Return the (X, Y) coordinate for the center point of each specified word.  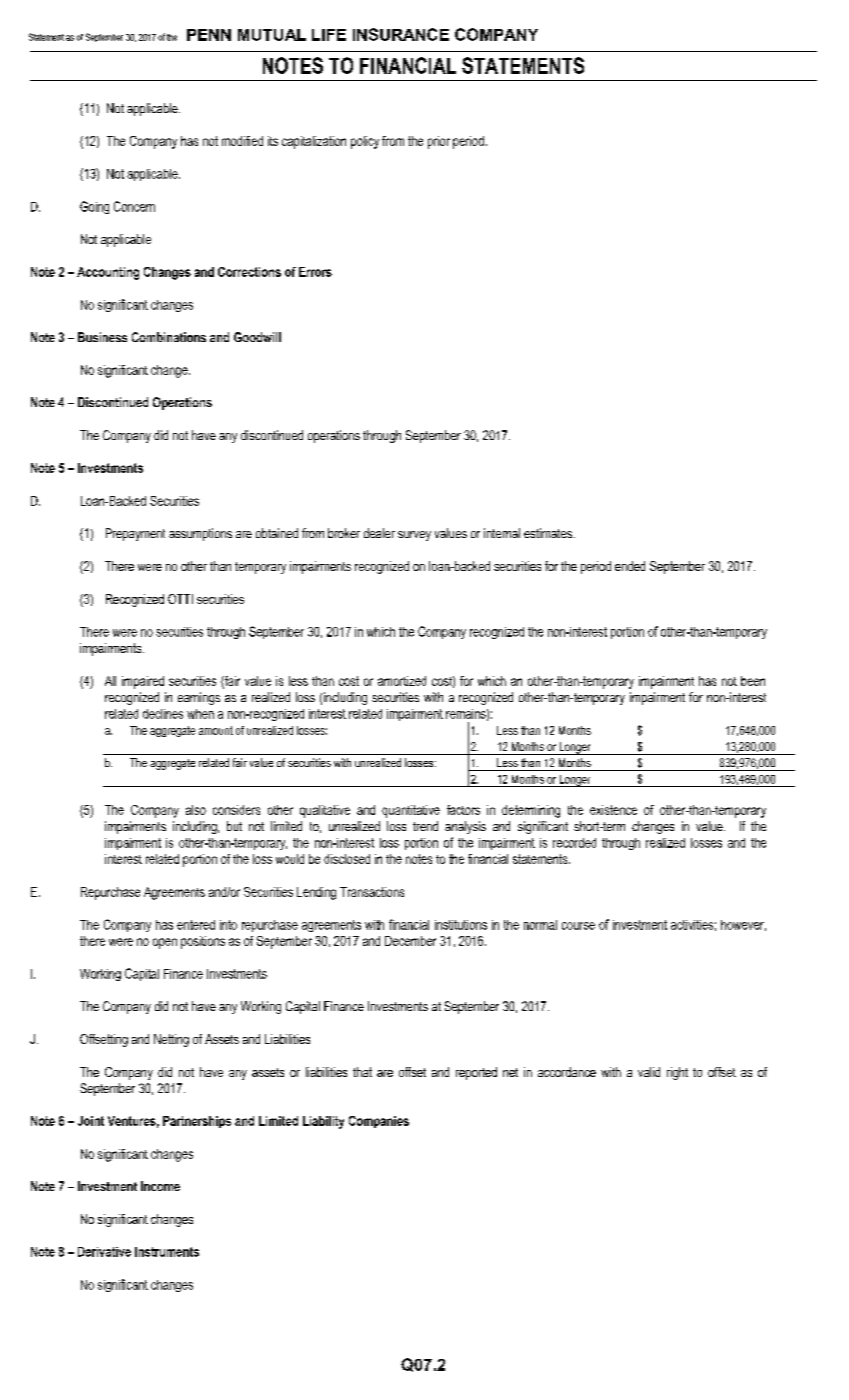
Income (160, 1186)
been (753, 681)
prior (439, 142)
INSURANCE (401, 34)
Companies (379, 1122)
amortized (402, 681)
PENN (209, 35)
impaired (143, 682)
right (677, 1073)
